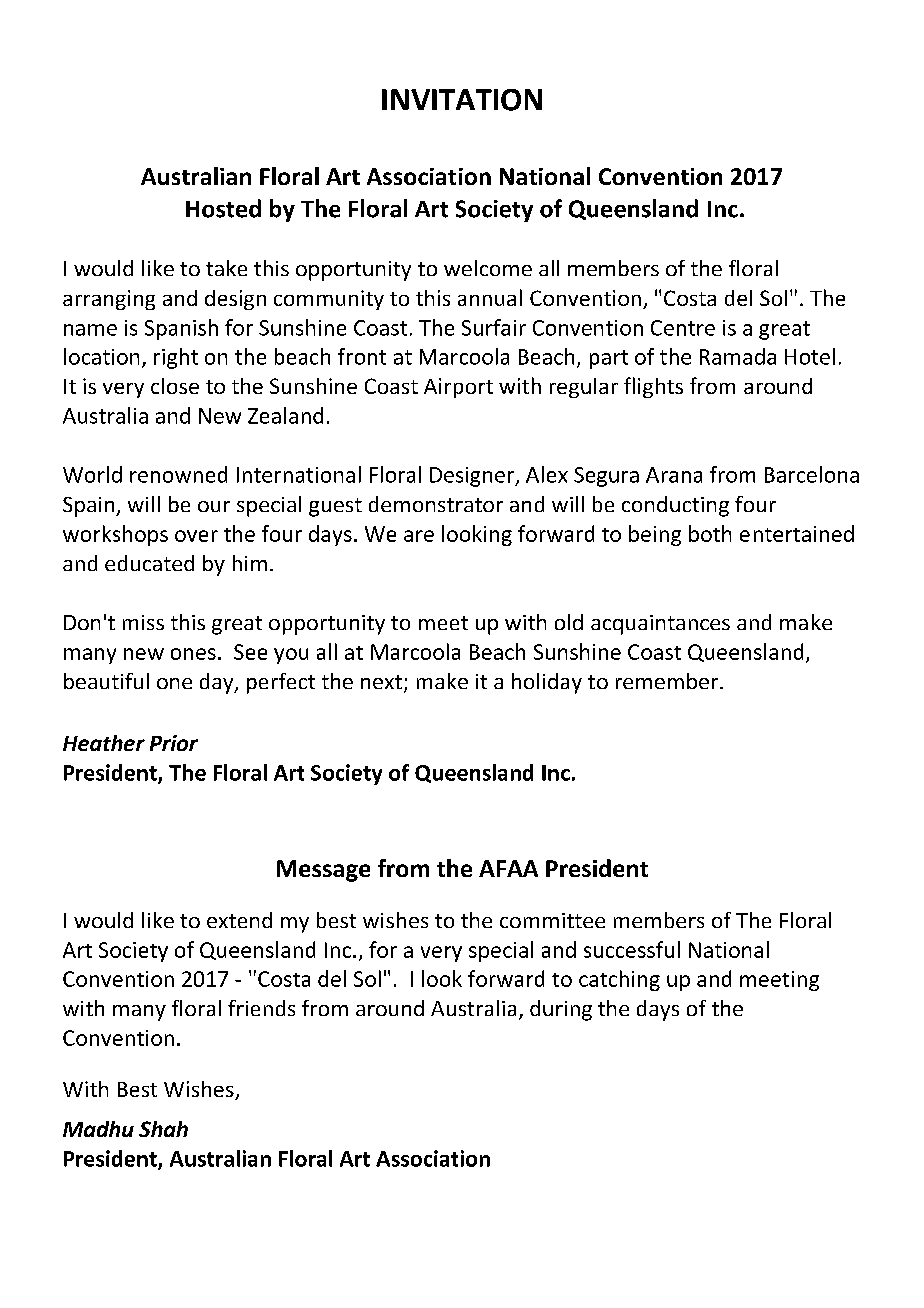 This screenshot has width=924, height=1308. What do you see at coordinates (436, 504) in the screenshot?
I see `demonstrator` at bounding box center [436, 504].
